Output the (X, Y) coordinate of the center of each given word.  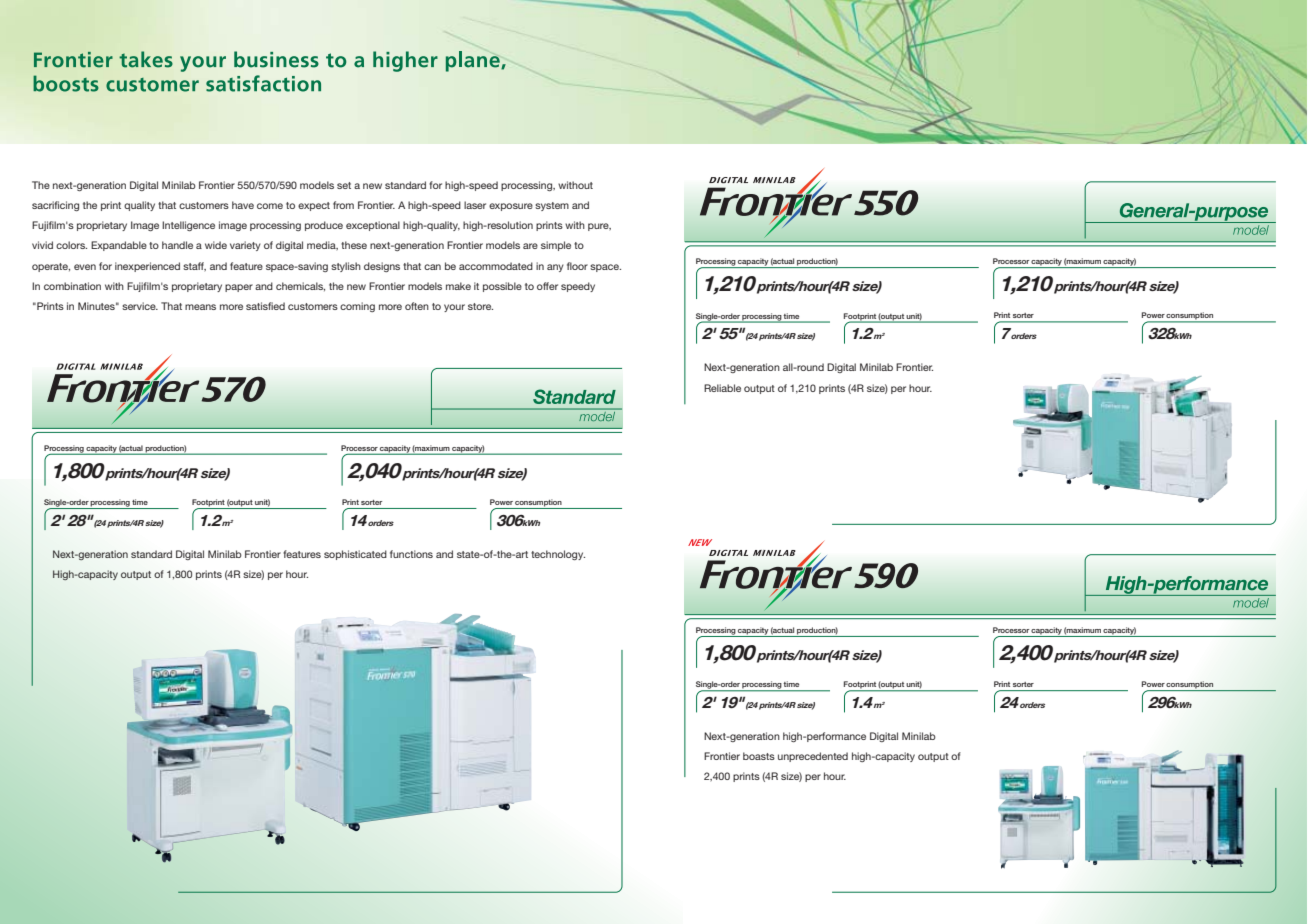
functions (411, 554)
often (417, 306)
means (200, 307)
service (140, 306)
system (552, 206)
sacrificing (55, 206)
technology (558, 555)
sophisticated (355, 555)
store (480, 306)
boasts (759, 756)
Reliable (722, 388)
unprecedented (813, 757)
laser (475, 205)
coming (357, 307)
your (454, 308)
